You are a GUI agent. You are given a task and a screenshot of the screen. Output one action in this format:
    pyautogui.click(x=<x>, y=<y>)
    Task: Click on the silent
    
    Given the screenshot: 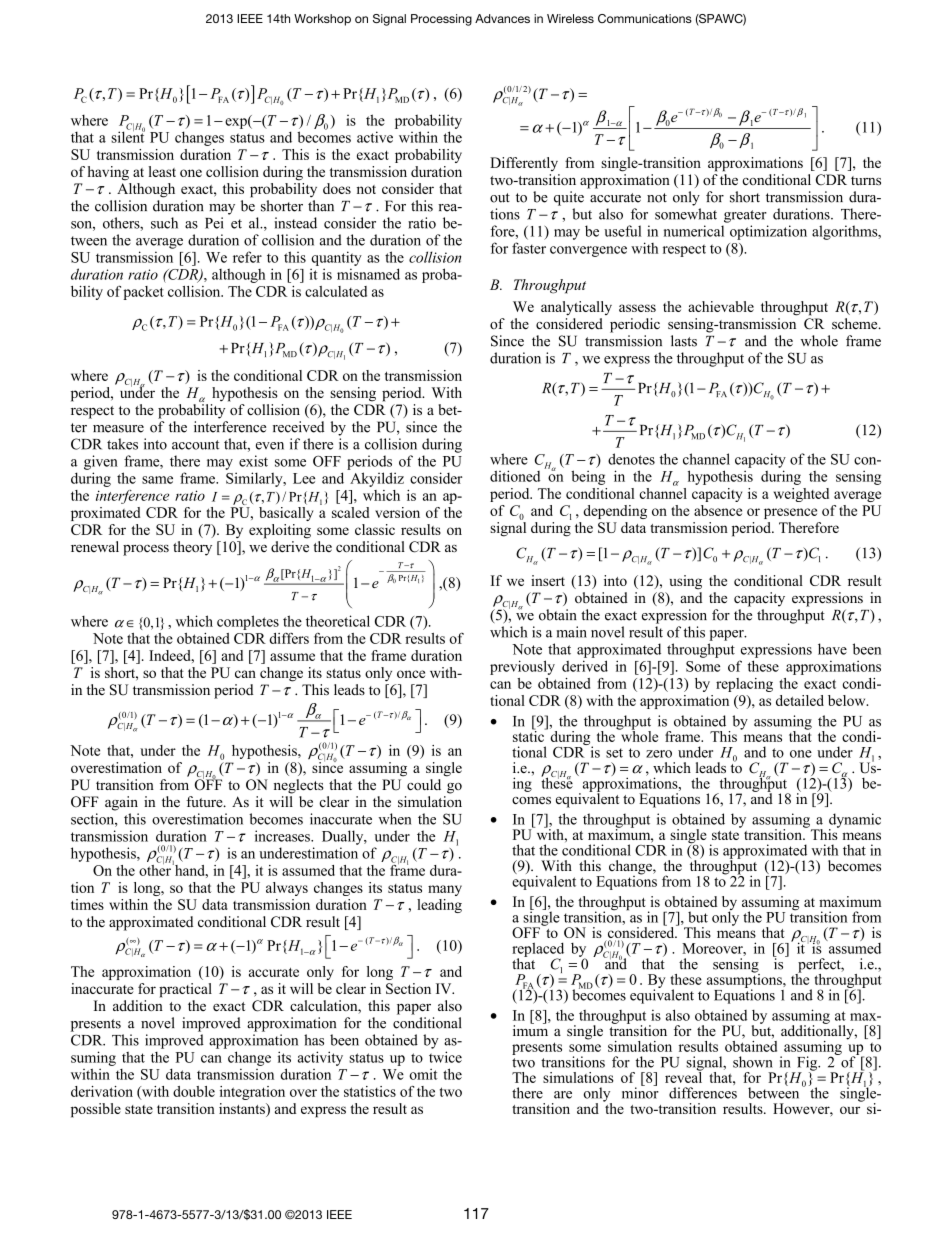 What is the action you would take?
    pyautogui.click(x=128, y=136)
